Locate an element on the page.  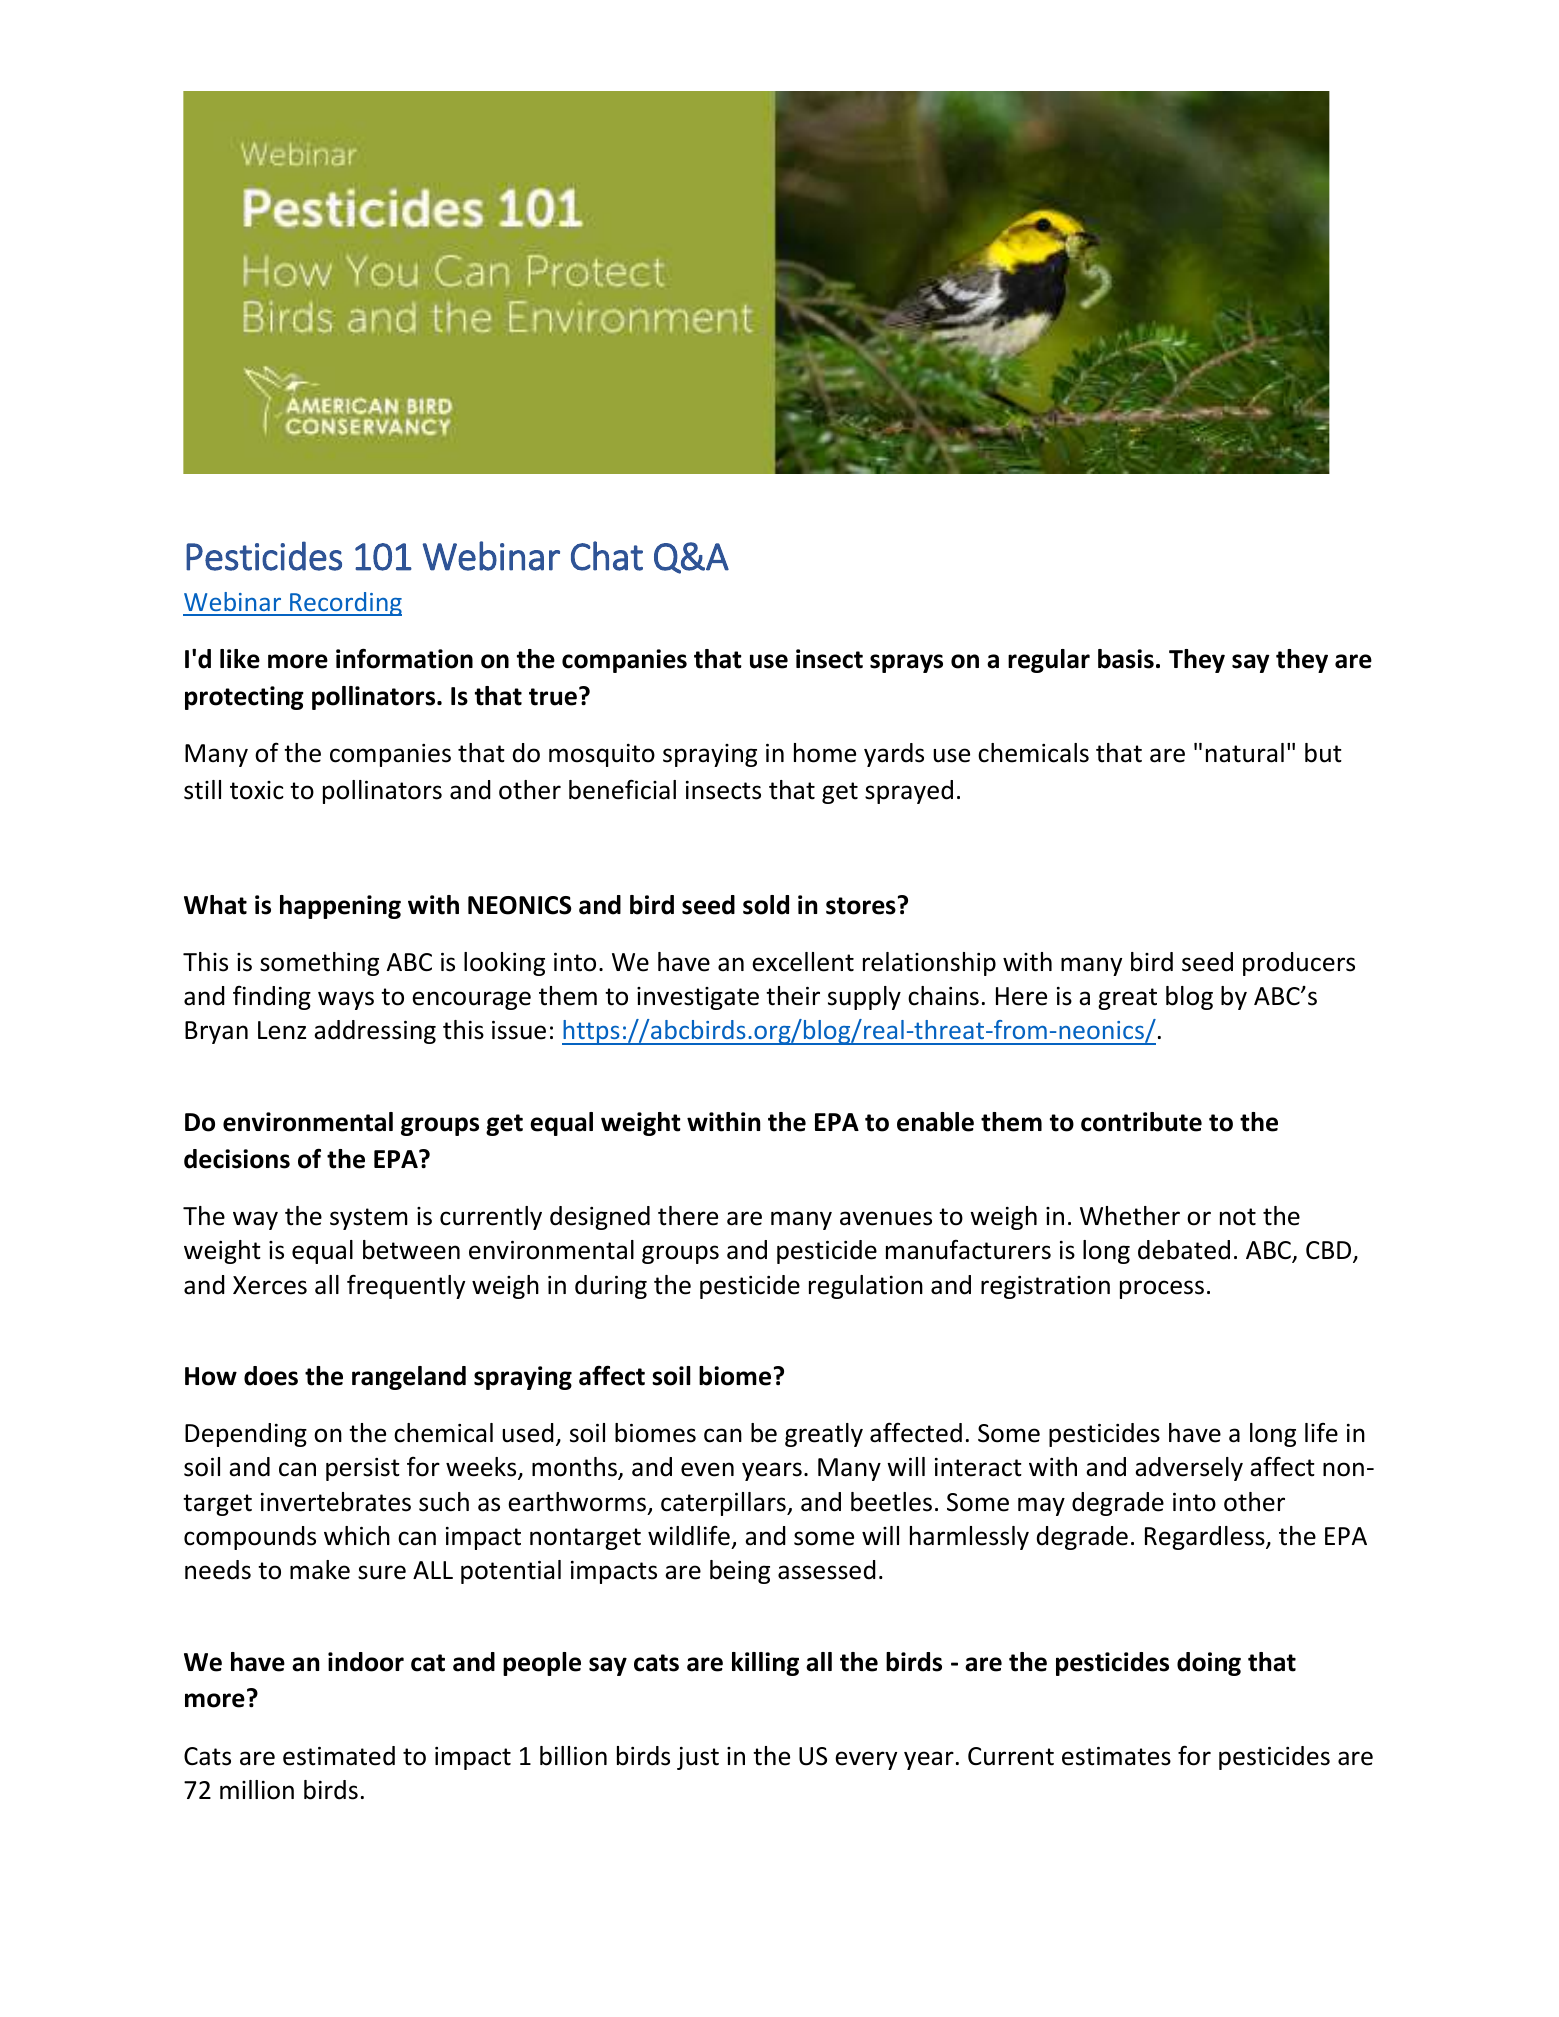
persist is located at coordinates (363, 1469).
